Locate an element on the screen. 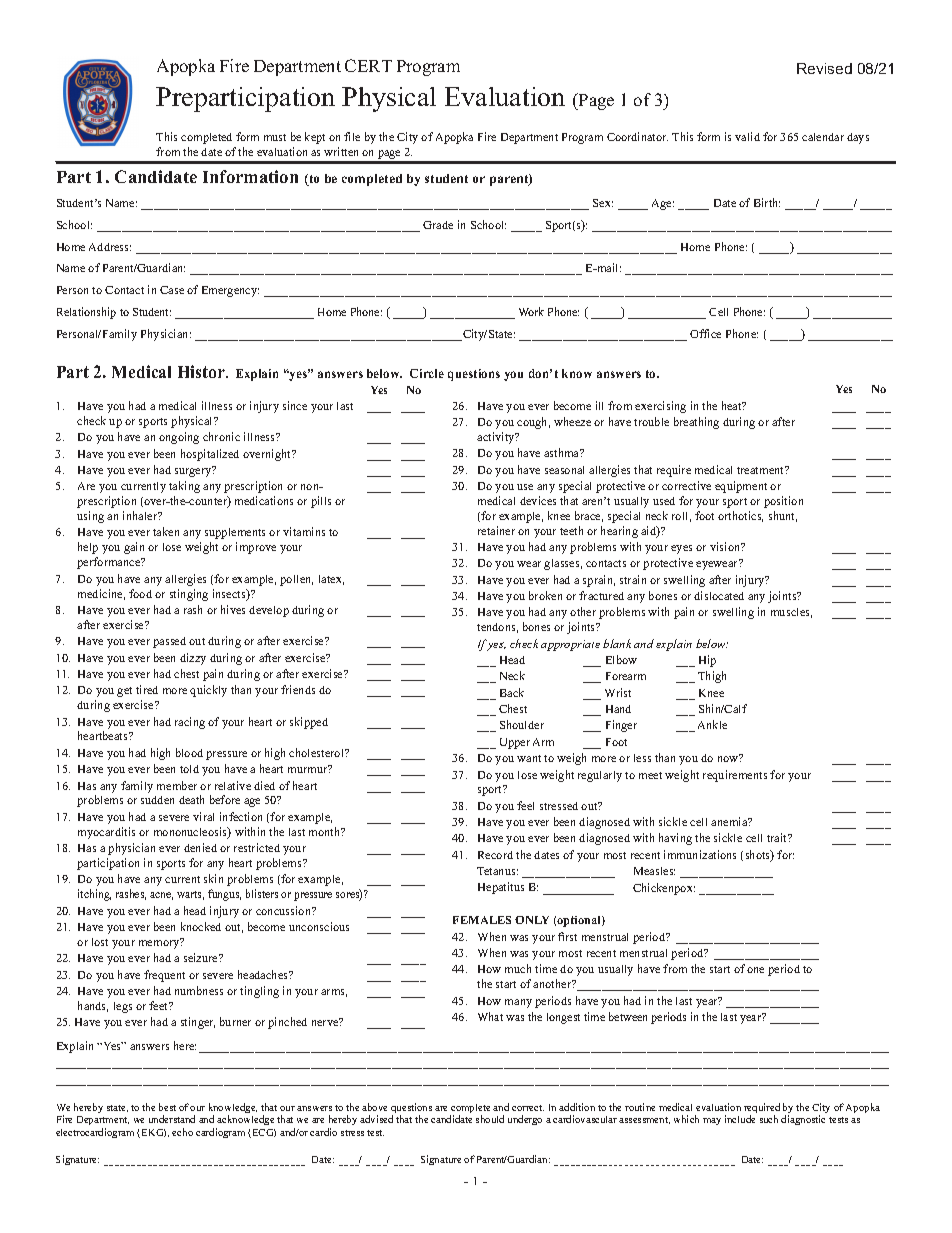 The image size is (952, 1233). valid is located at coordinates (747, 136).
